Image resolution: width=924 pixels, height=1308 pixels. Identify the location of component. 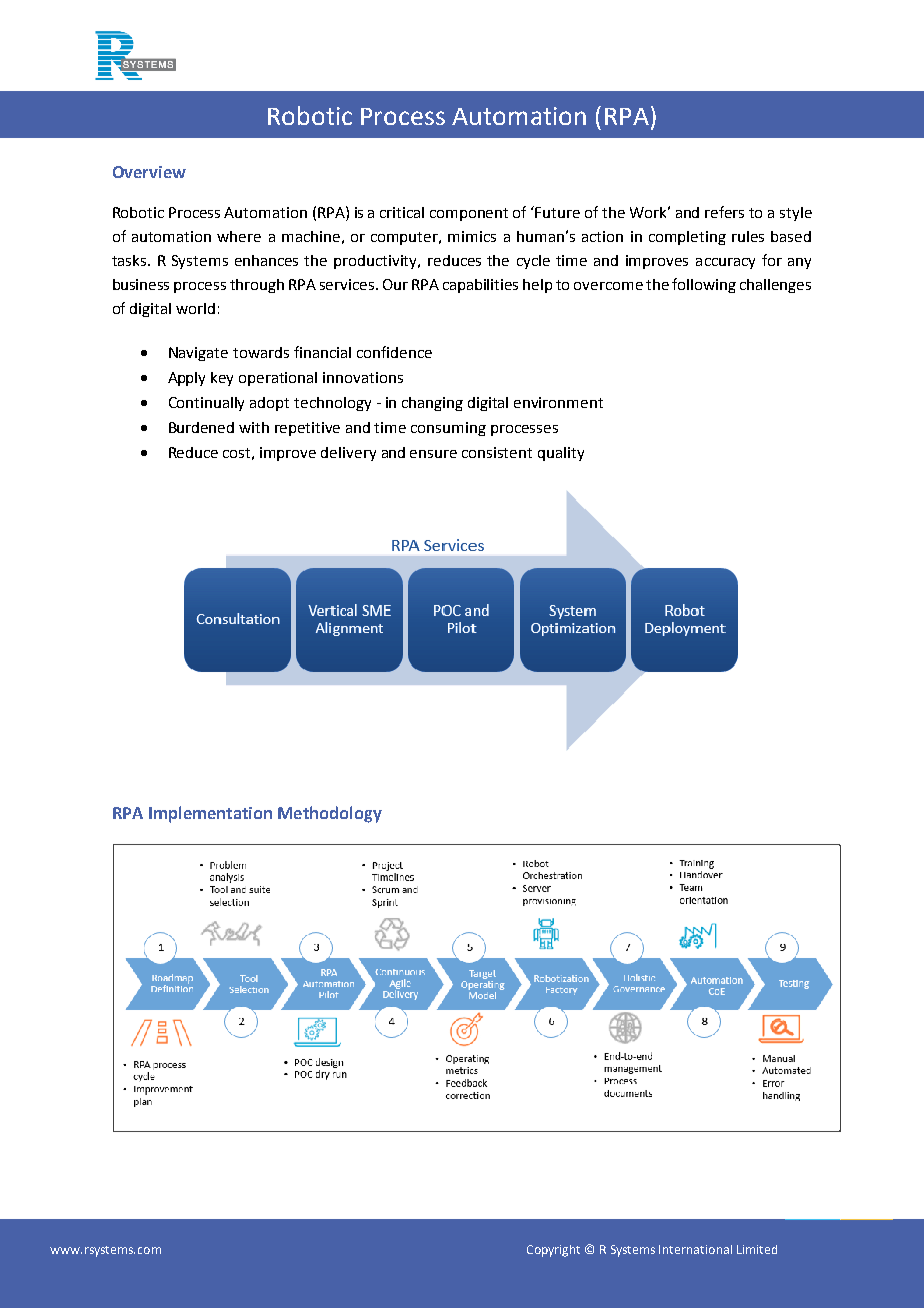
(469, 214).
